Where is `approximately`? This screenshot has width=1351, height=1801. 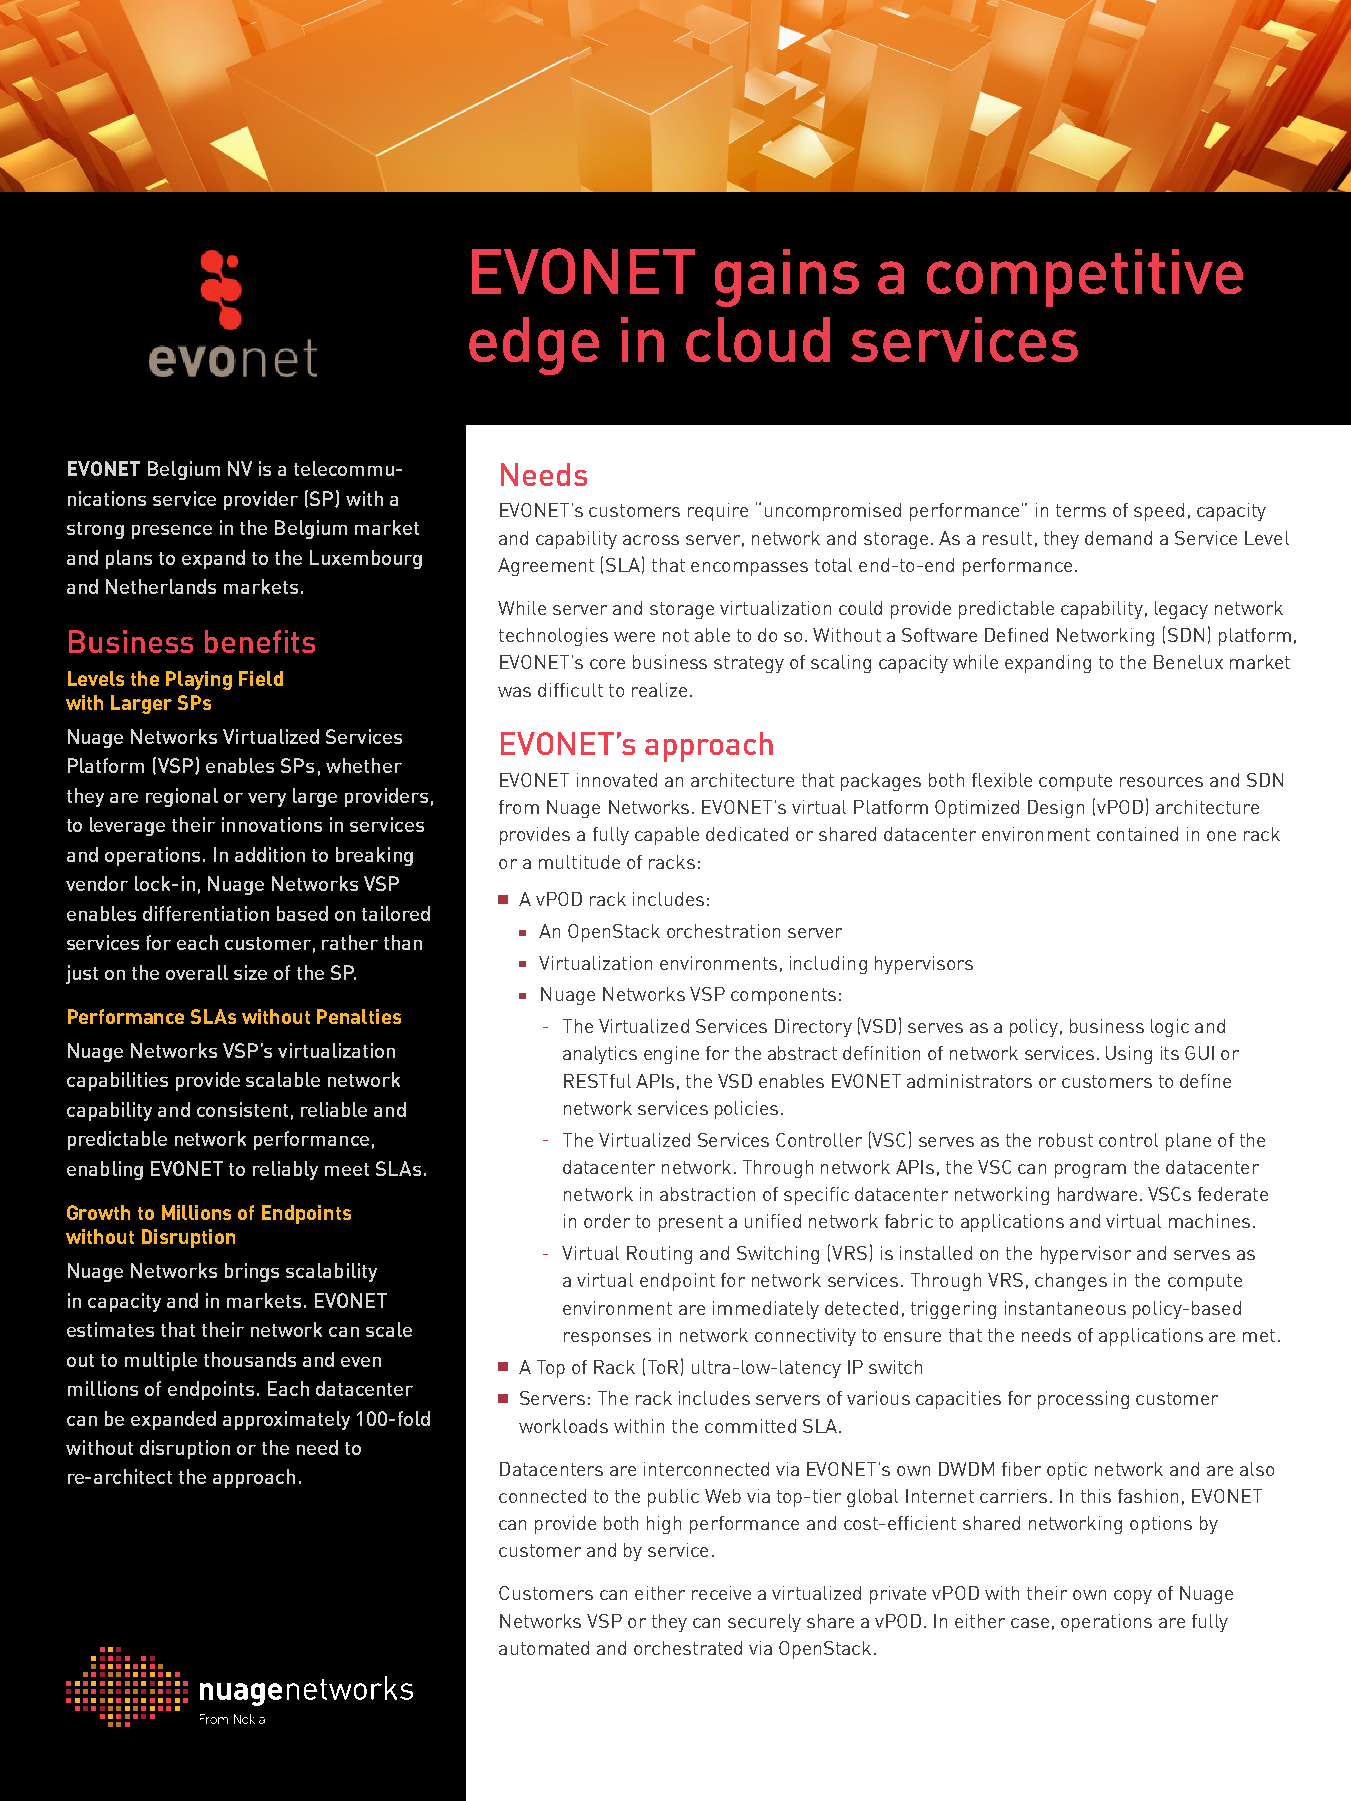 approximately is located at coordinates (286, 1420).
